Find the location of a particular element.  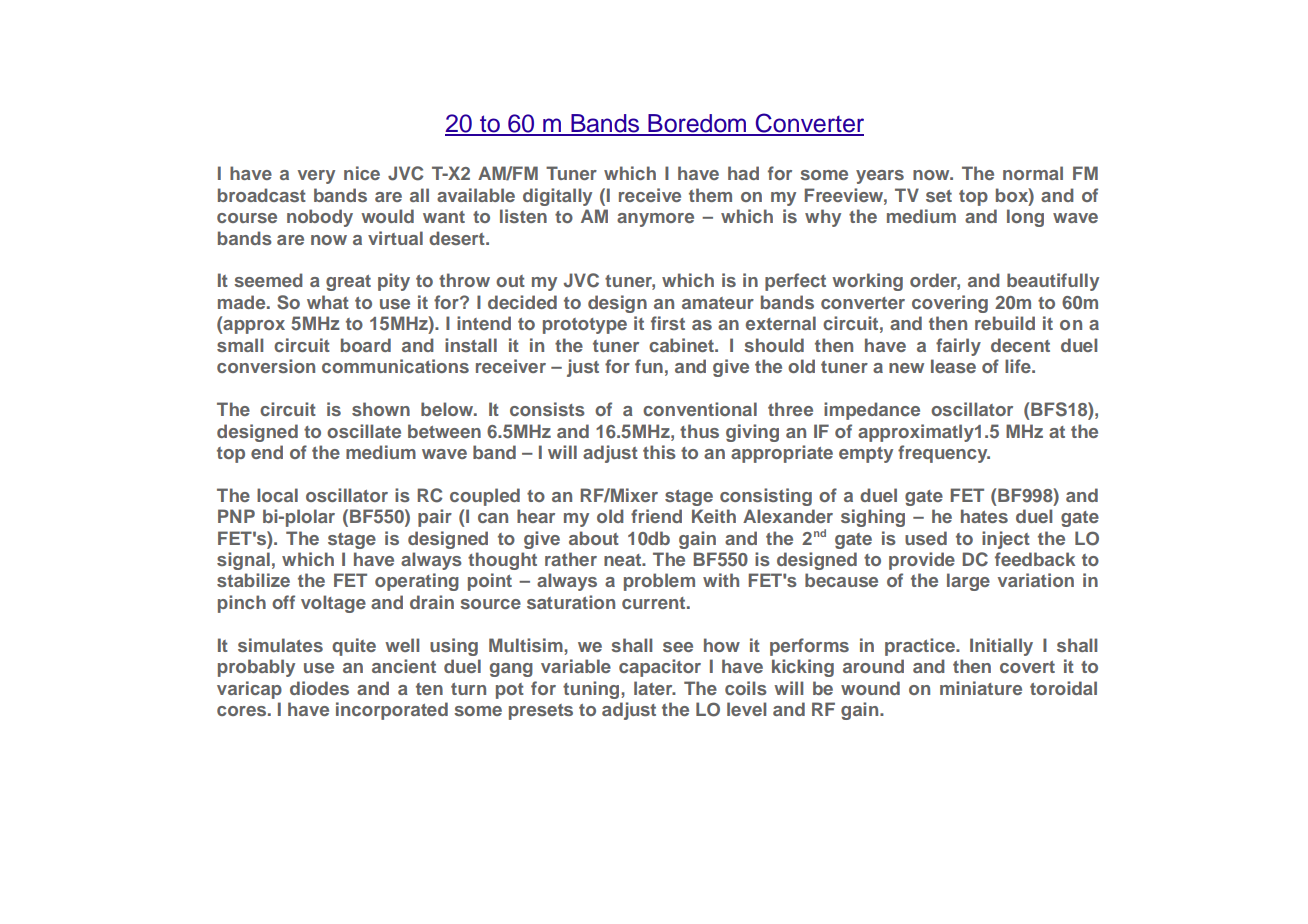

tuning is located at coordinates (592, 690).
